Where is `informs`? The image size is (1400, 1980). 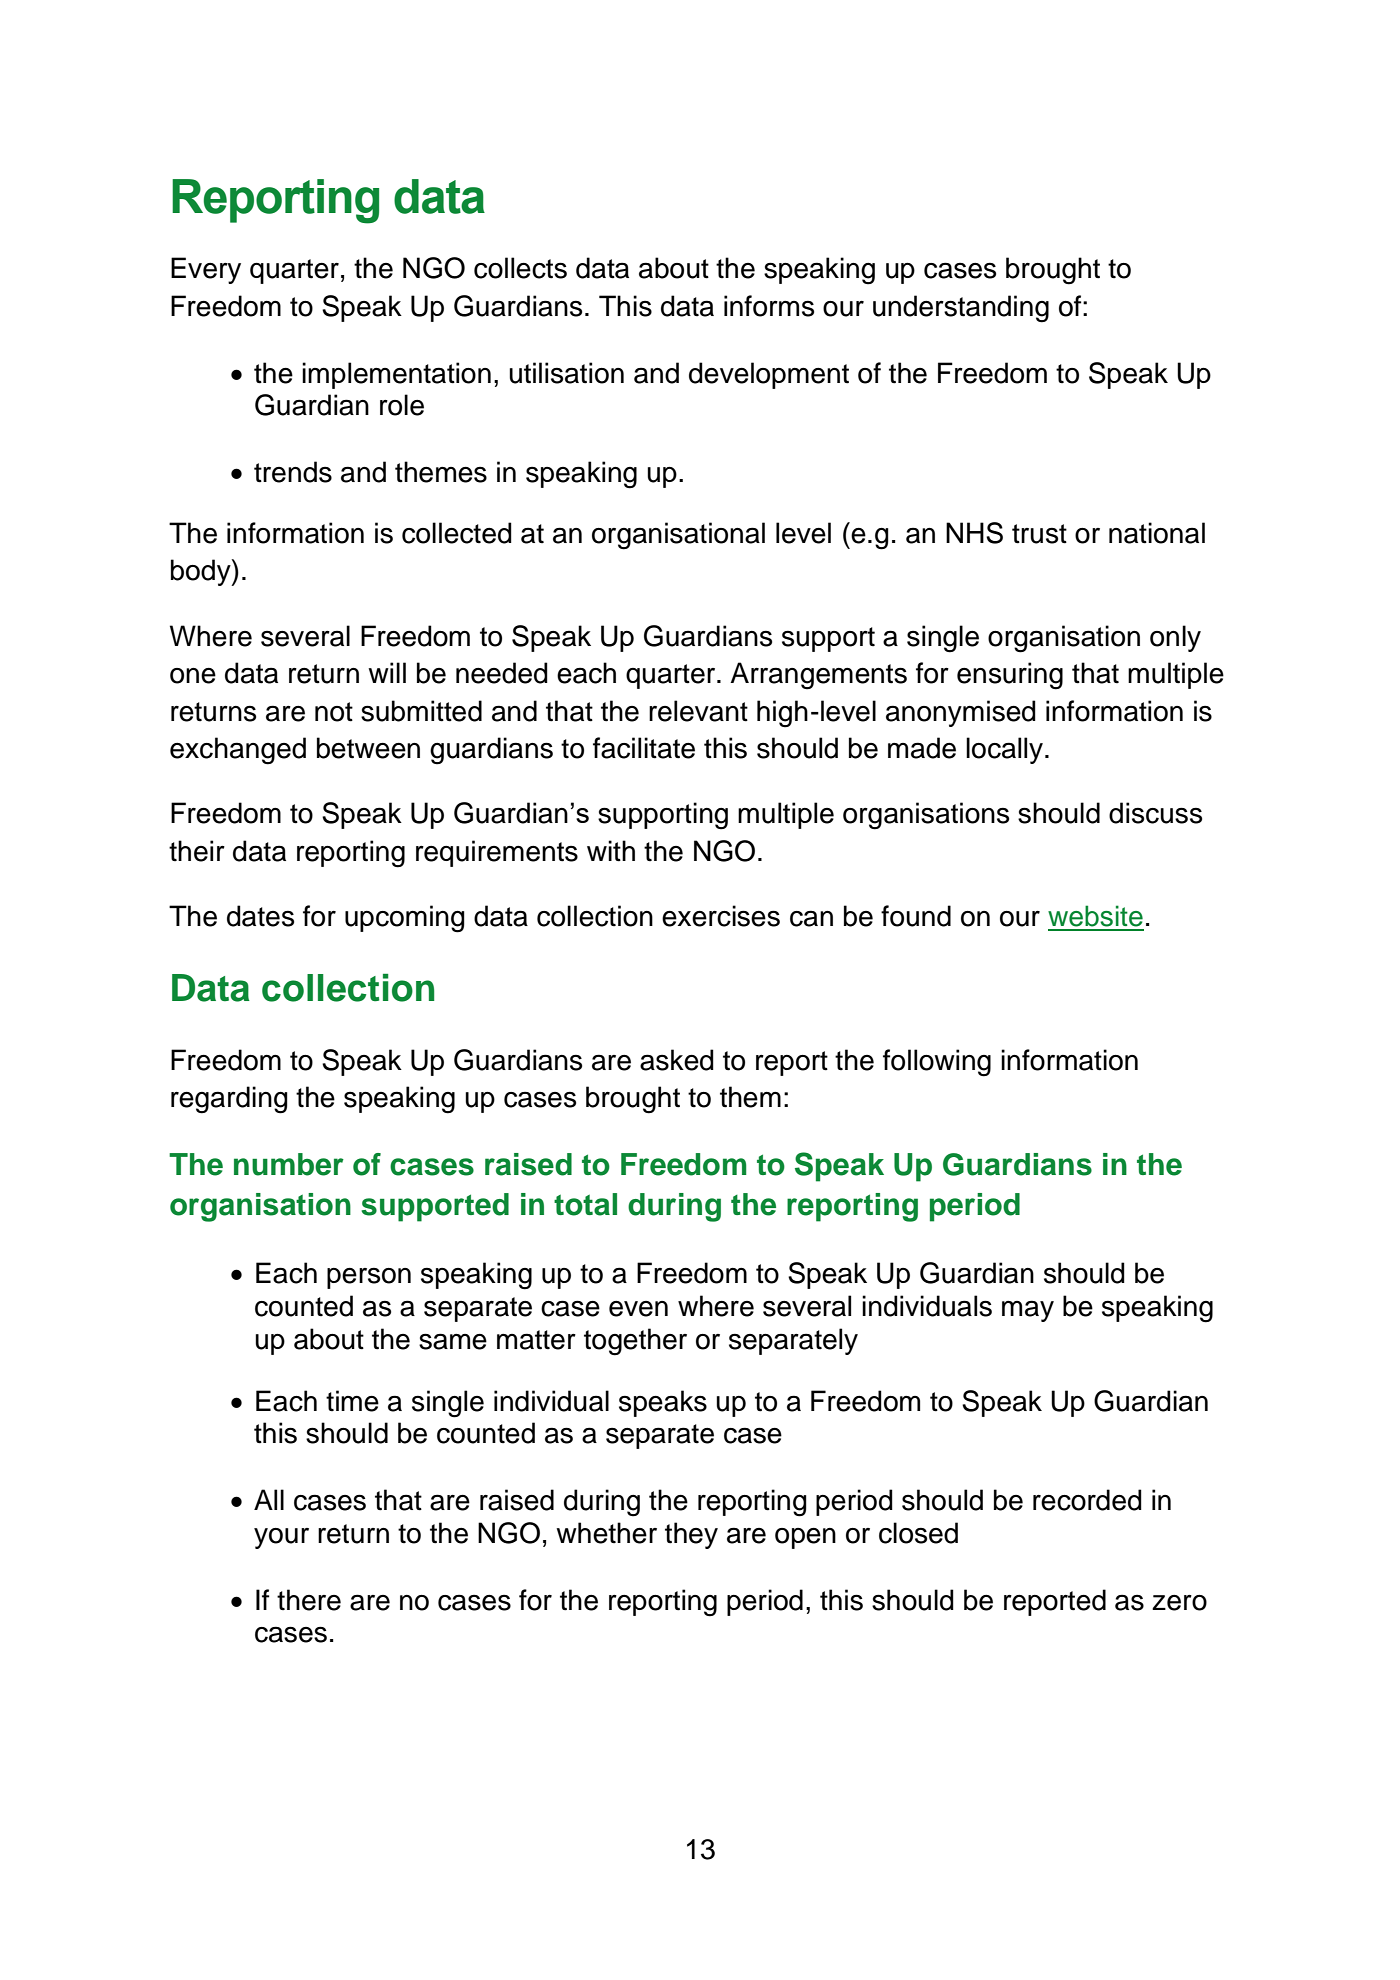
informs is located at coordinates (769, 306).
